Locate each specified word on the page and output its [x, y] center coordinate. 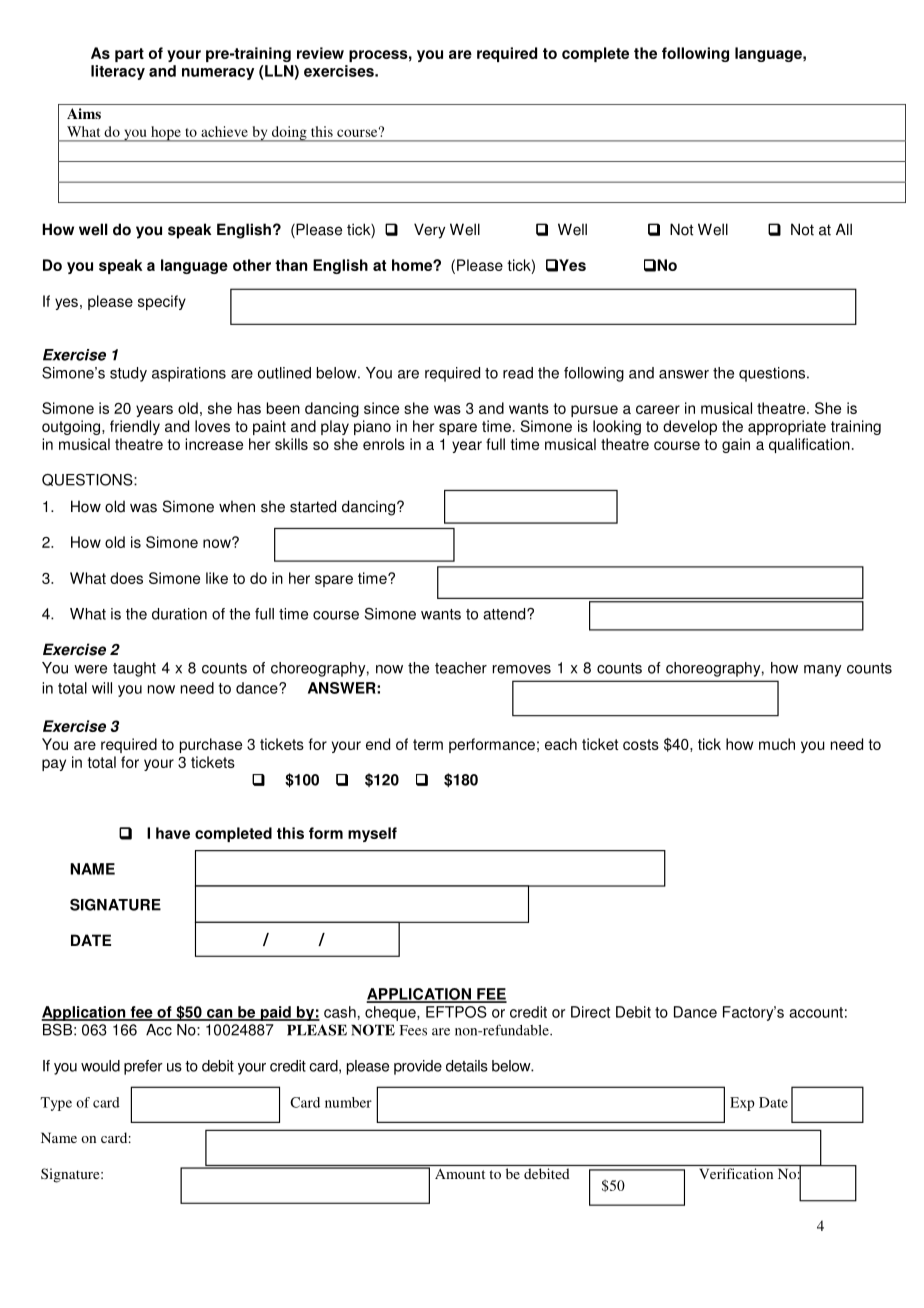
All [844, 229]
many [823, 671]
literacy [118, 72]
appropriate [787, 427]
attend [505, 614]
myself [372, 834]
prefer [143, 1067]
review [320, 53]
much [777, 744]
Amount [460, 1174]
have [173, 833]
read [518, 373]
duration [179, 614]
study [128, 374]
